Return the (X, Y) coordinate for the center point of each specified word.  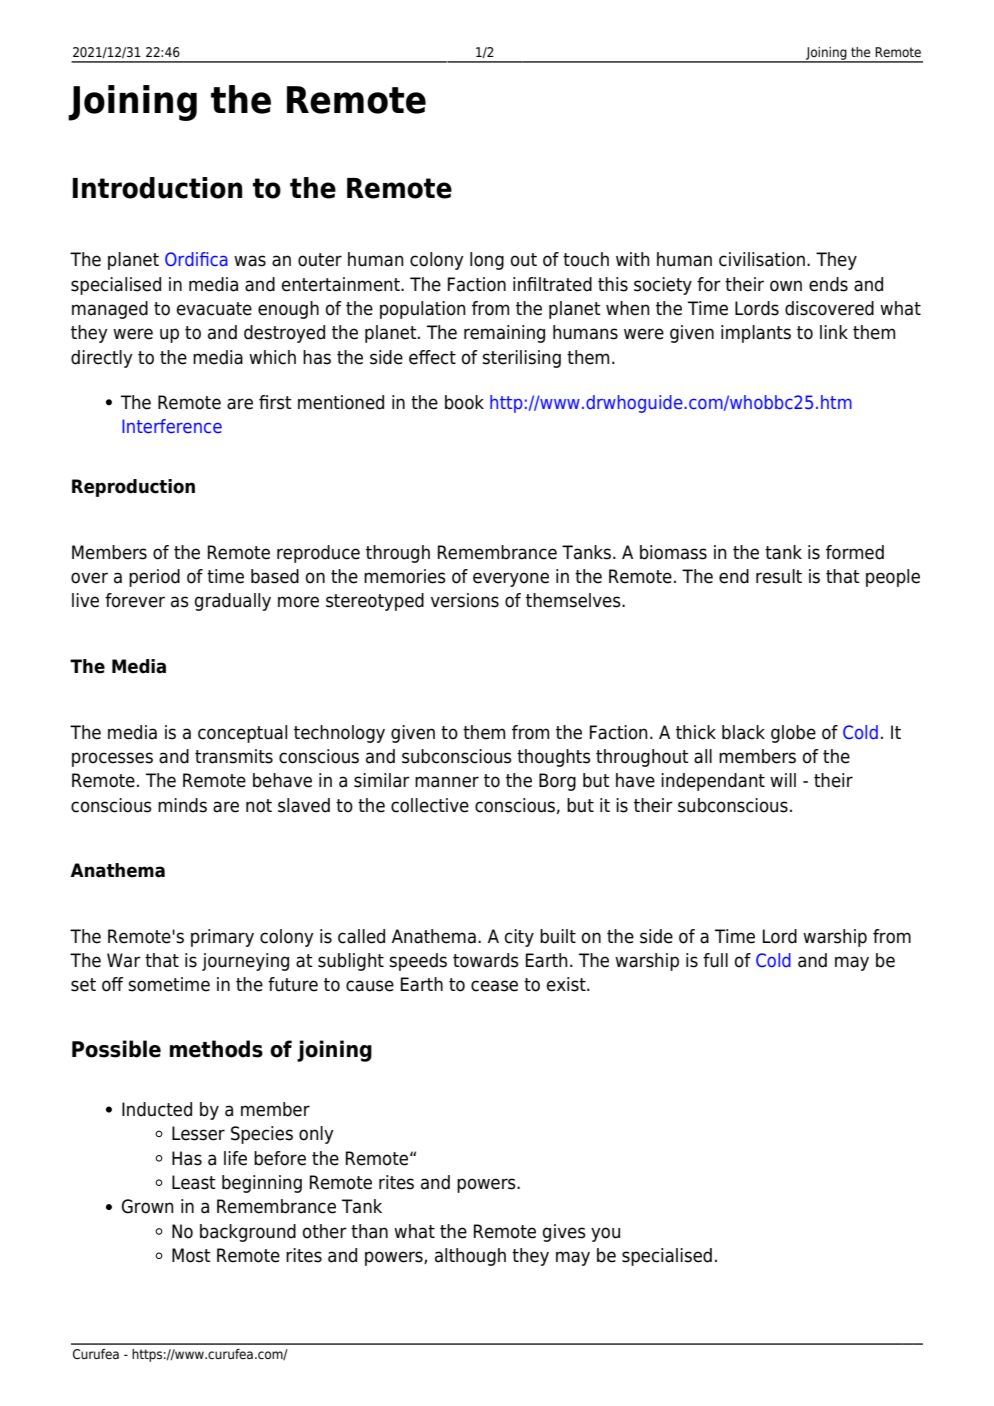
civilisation (762, 259)
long (487, 261)
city (519, 938)
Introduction (157, 188)
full (715, 960)
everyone (511, 579)
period (154, 578)
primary (222, 938)
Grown (148, 1206)
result (779, 576)
